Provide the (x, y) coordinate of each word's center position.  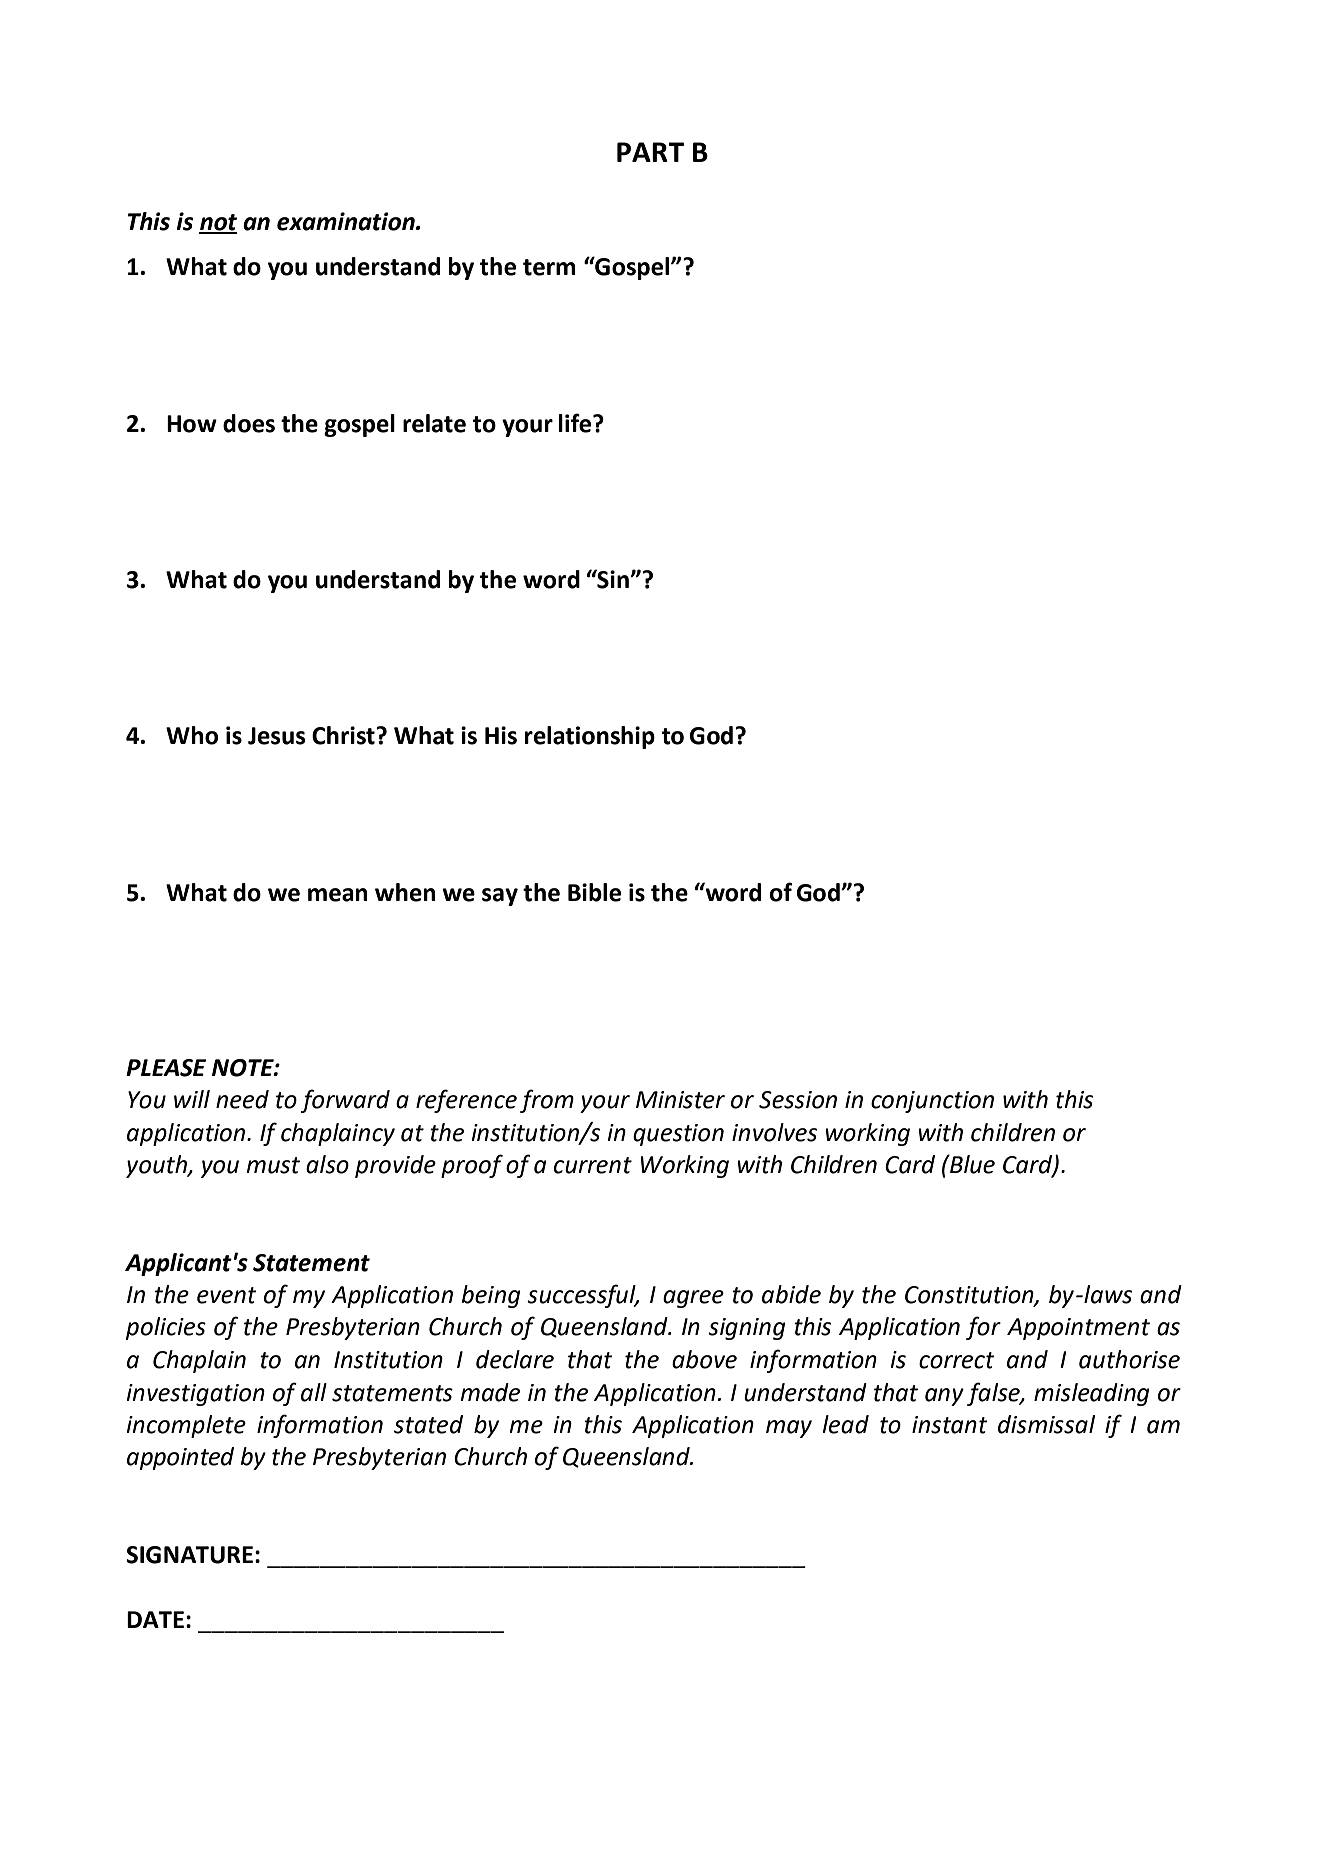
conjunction (932, 1102)
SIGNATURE (189, 1555)
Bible (594, 892)
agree (693, 1299)
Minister (680, 1100)
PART (650, 152)
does (249, 423)
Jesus (277, 736)
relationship (590, 737)
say (500, 897)
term (549, 267)
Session (798, 1100)
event (227, 1295)
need (242, 1099)
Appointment (1078, 1329)
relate (434, 423)
